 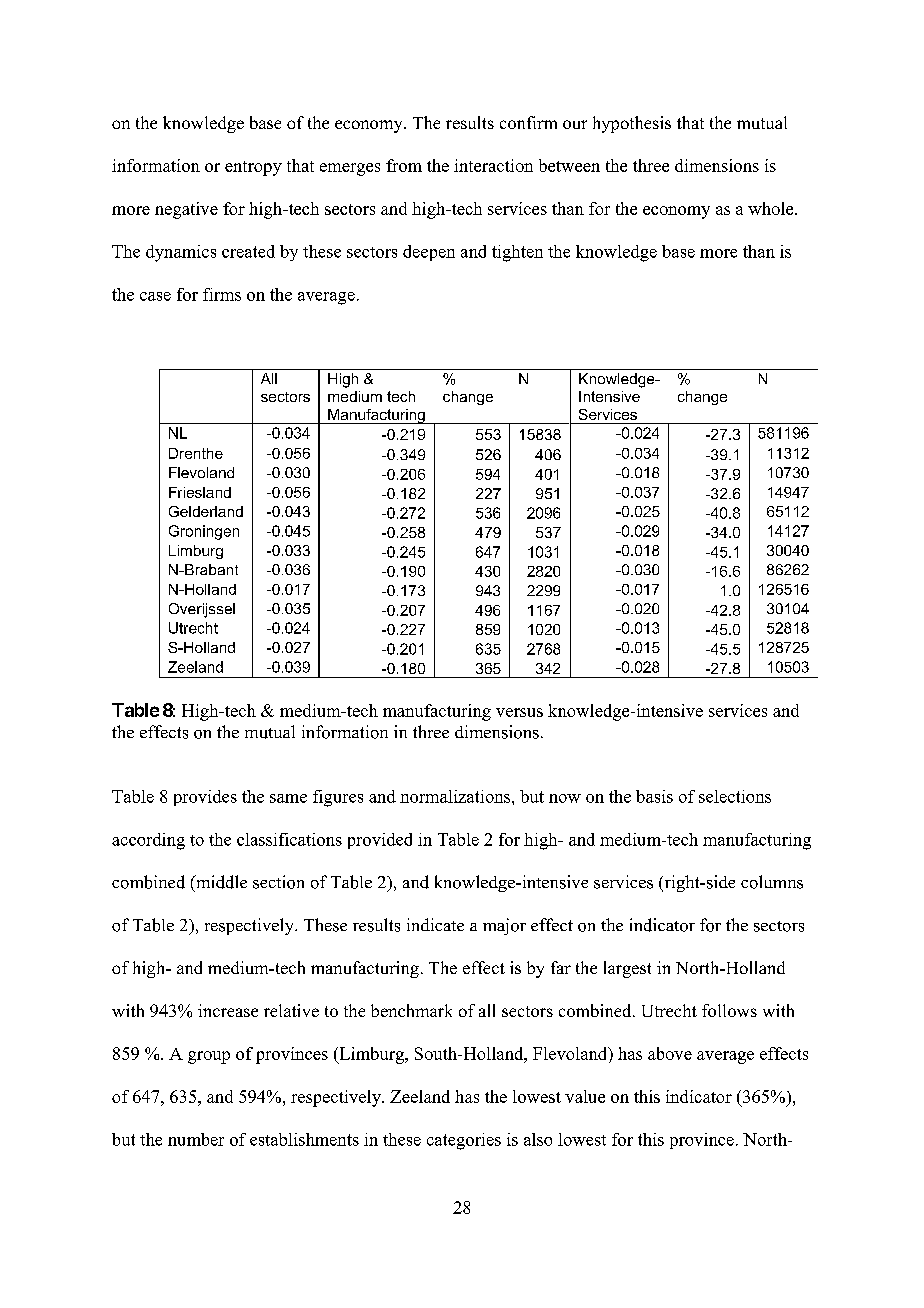 What do you see at coordinates (196, 1139) in the screenshot?
I see `number` at bounding box center [196, 1139].
